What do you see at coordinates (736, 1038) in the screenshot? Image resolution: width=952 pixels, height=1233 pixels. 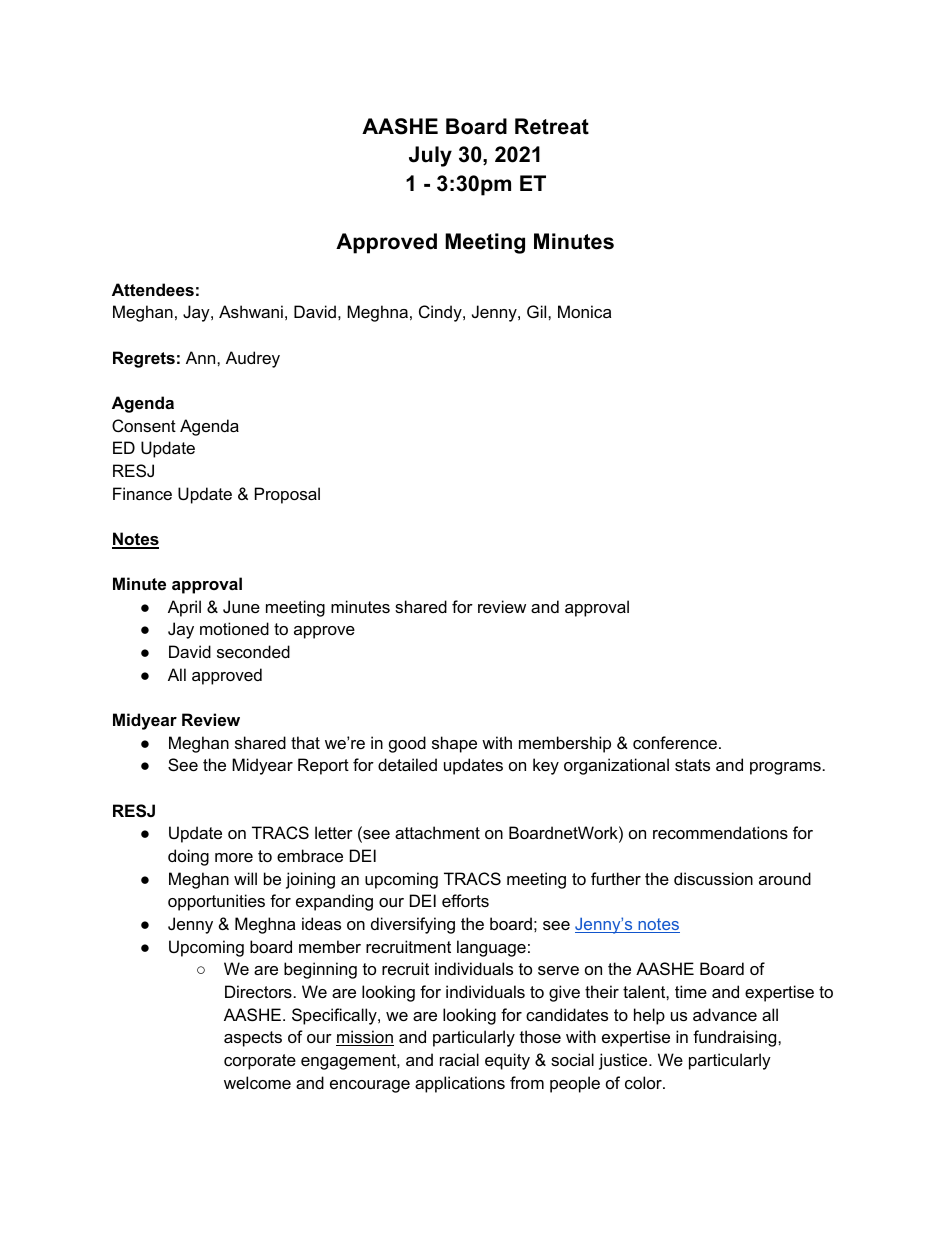 I see `fundraising` at bounding box center [736, 1038].
